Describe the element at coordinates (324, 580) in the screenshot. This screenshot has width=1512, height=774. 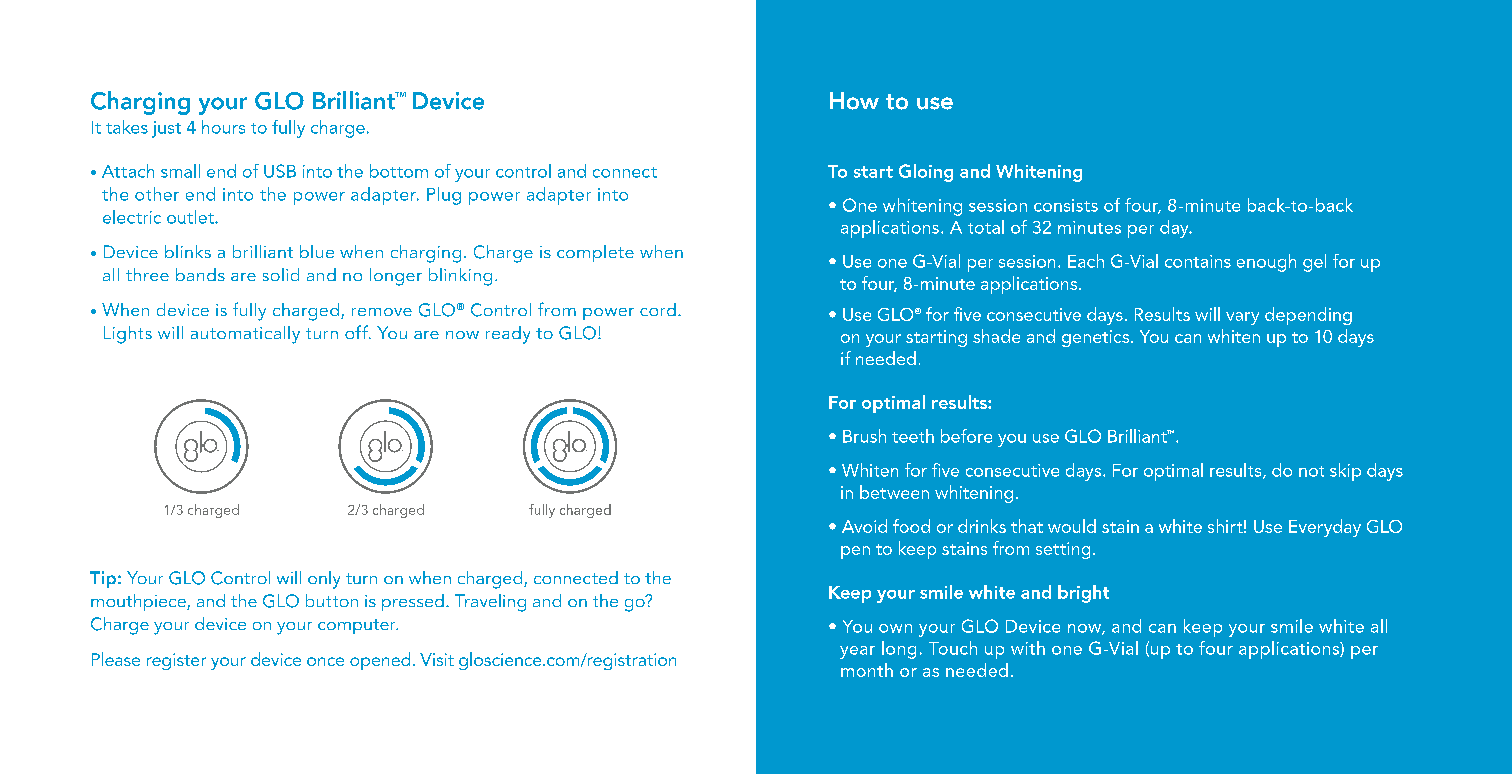
I see `only` at that location.
